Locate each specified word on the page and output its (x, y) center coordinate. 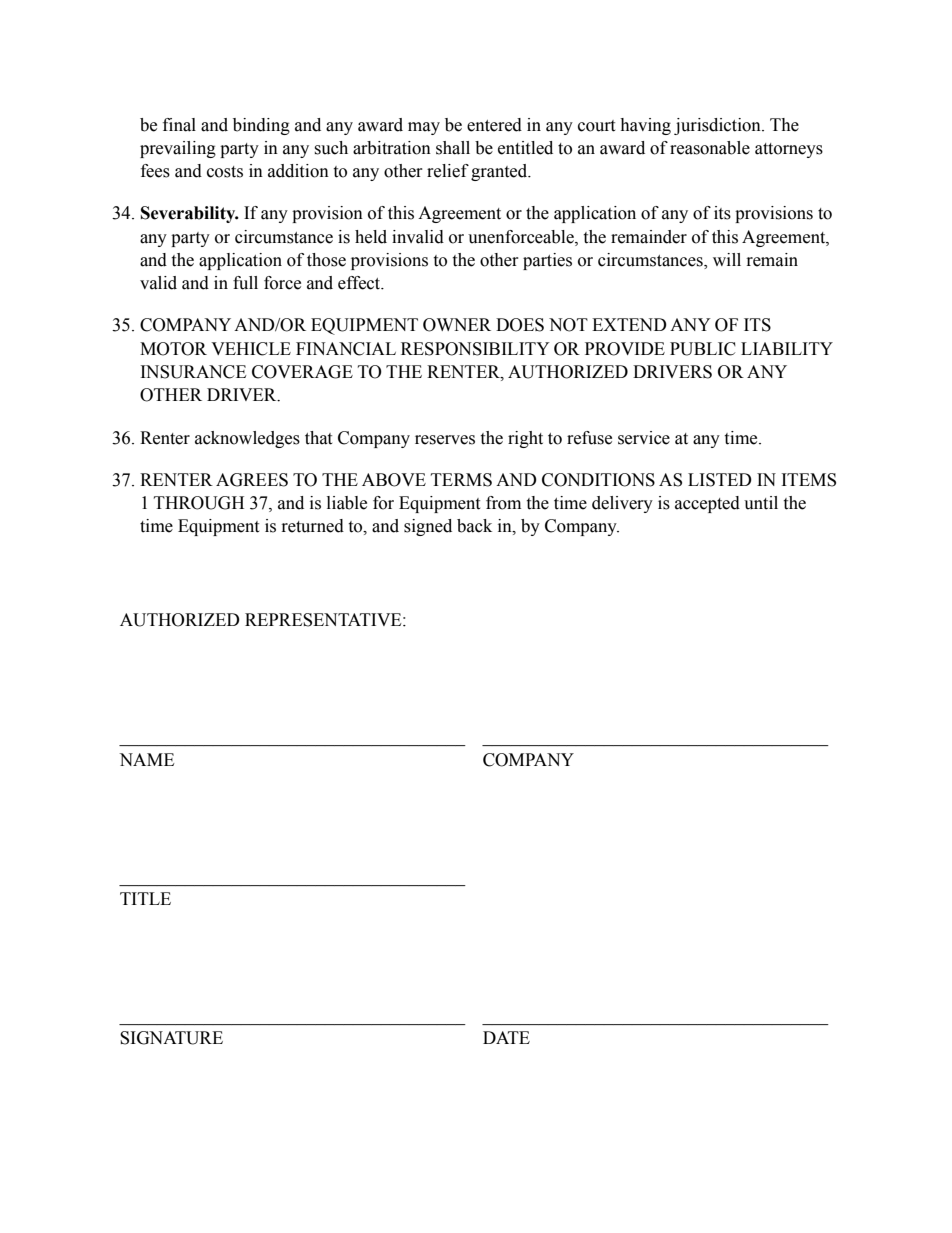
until (761, 503)
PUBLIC (703, 349)
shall (453, 148)
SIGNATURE (171, 1038)
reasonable (710, 148)
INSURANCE (193, 372)
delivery (622, 504)
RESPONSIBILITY (475, 349)
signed (428, 527)
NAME (146, 759)
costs (225, 172)
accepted (707, 504)
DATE (506, 1037)
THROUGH (199, 503)
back (474, 526)
